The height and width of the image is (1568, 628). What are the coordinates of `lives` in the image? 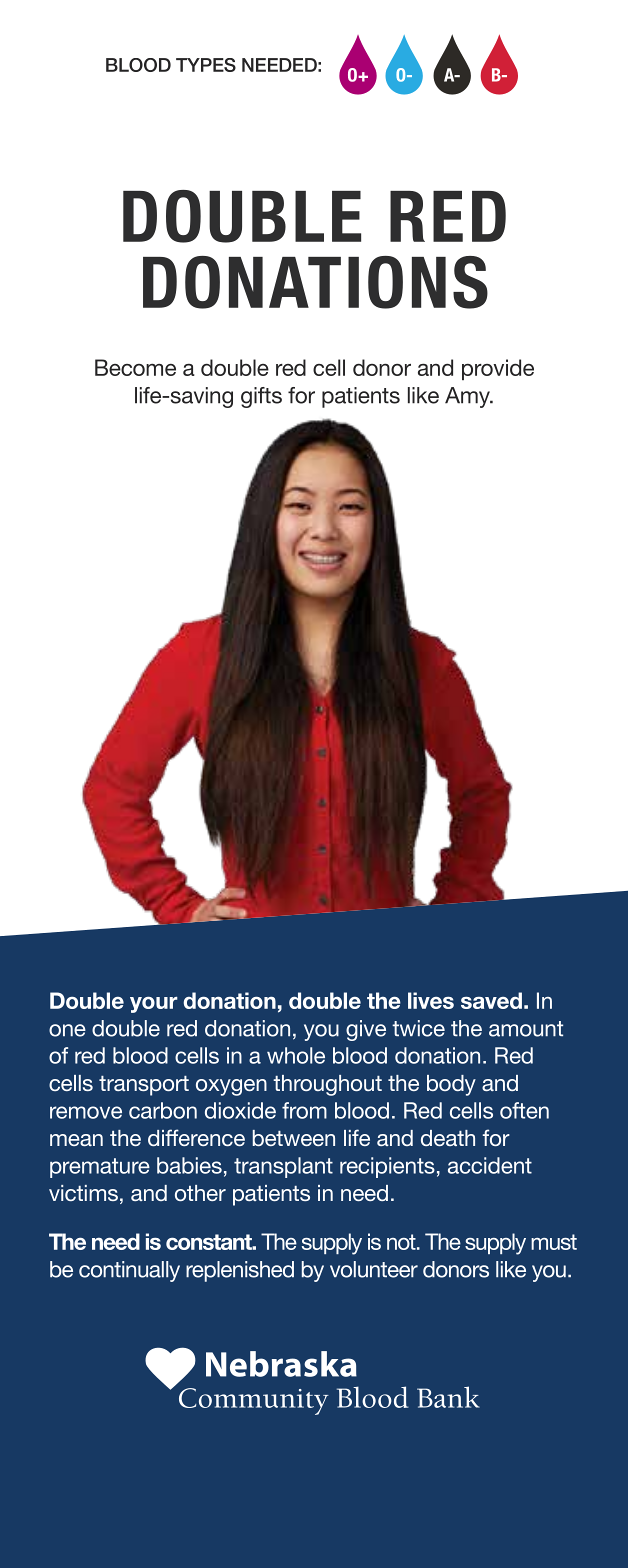 It's located at (431, 1000).
